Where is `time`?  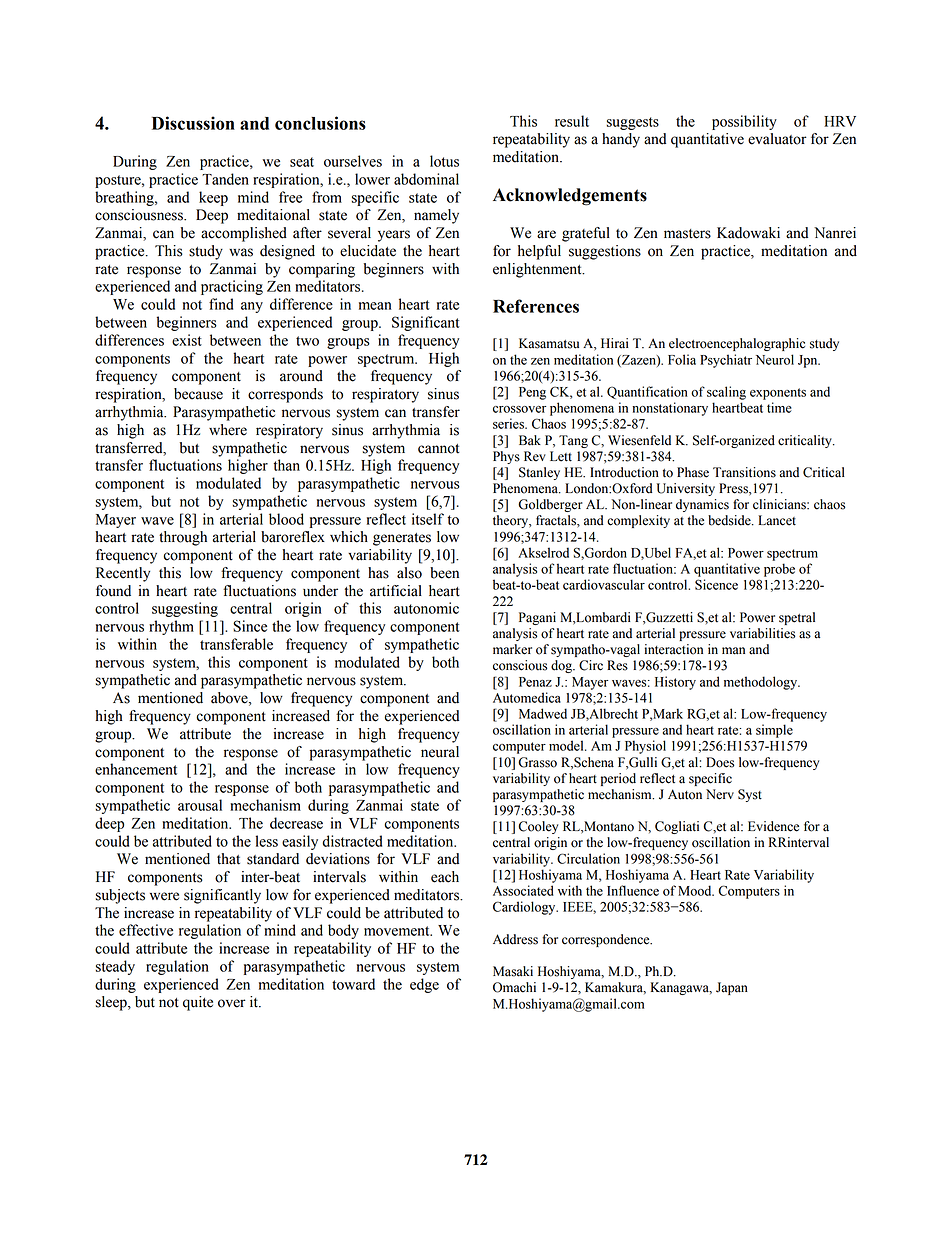
time is located at coordinates (779, 407).
